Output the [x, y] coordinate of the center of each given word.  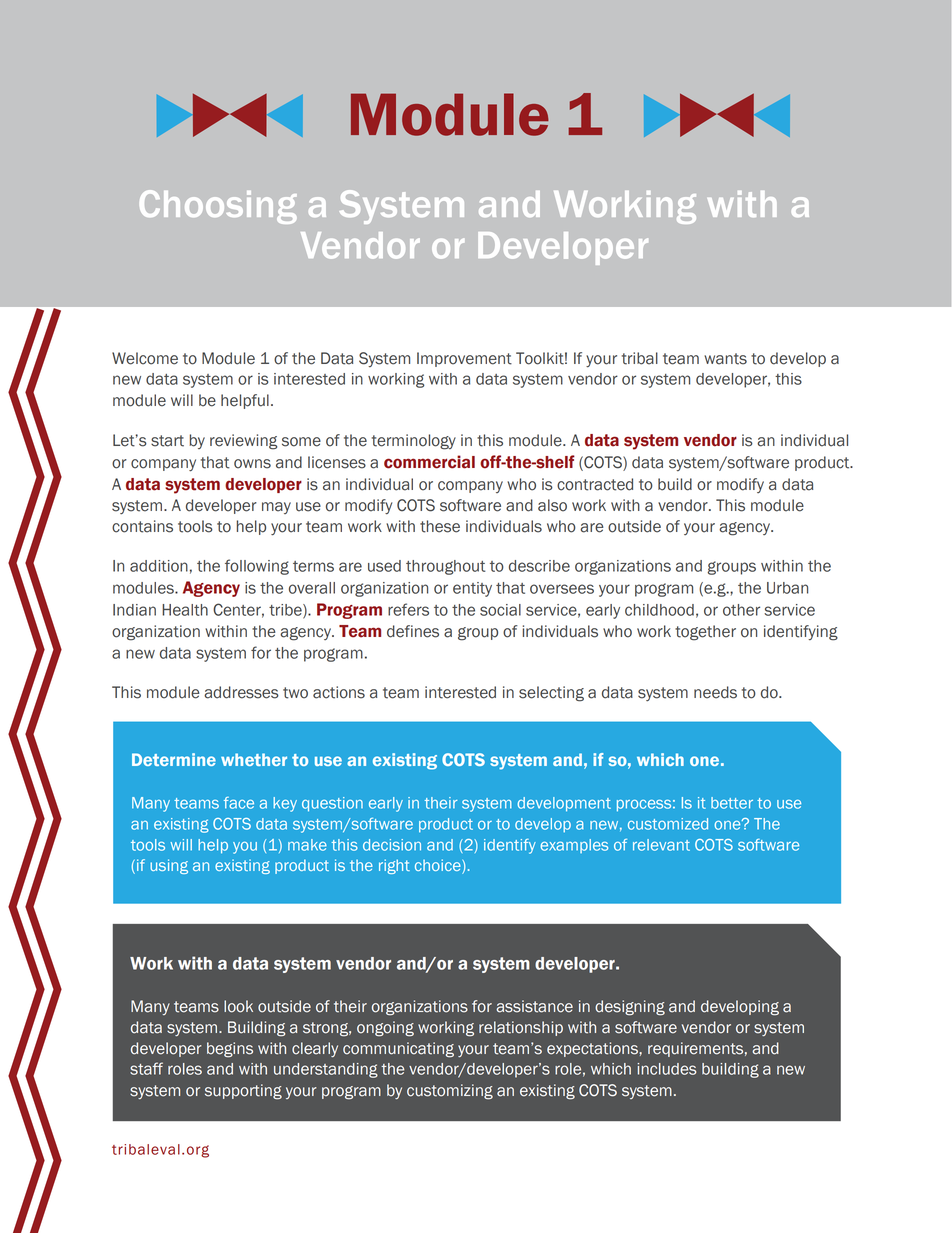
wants [725, 359]
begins [230, 1050]
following [257, 567]
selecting [551, 694]
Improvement [464, 359]
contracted [595, 484]
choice [439, 866]
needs [715, 692]
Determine [174, 759]
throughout [446, 567]
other [741, 610]
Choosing [218, 207]
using [169, 866]
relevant [661, 845]
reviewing [243, 442]
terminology [414, 442]
